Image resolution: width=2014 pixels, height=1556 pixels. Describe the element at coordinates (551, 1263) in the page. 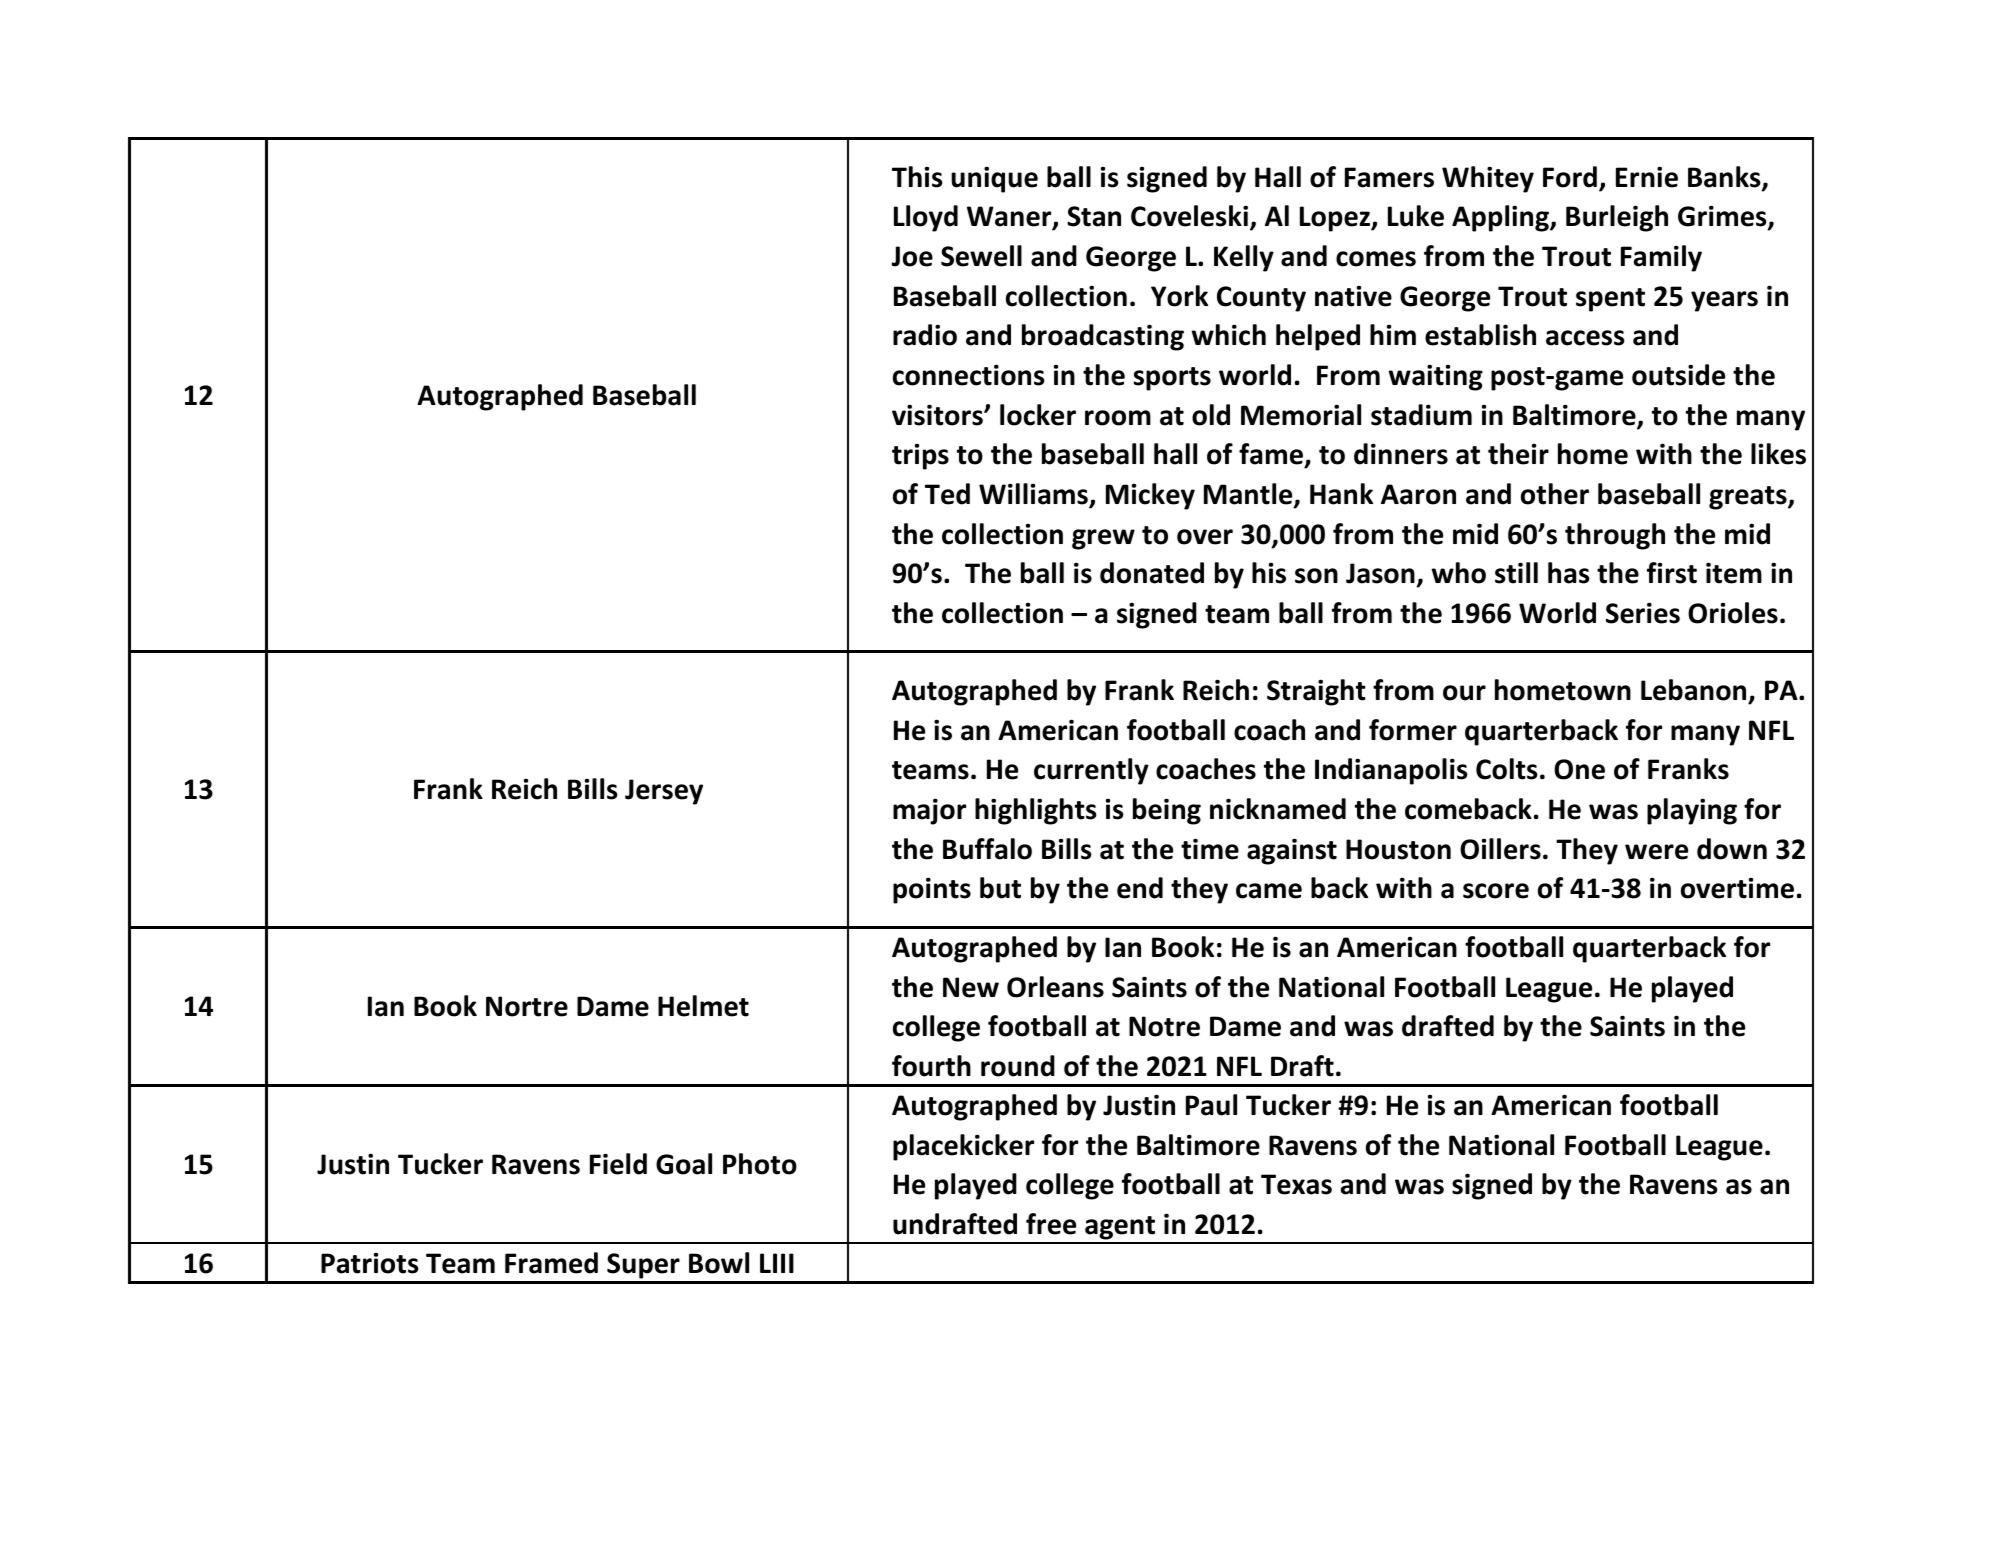

I see `Framed` at that location.
